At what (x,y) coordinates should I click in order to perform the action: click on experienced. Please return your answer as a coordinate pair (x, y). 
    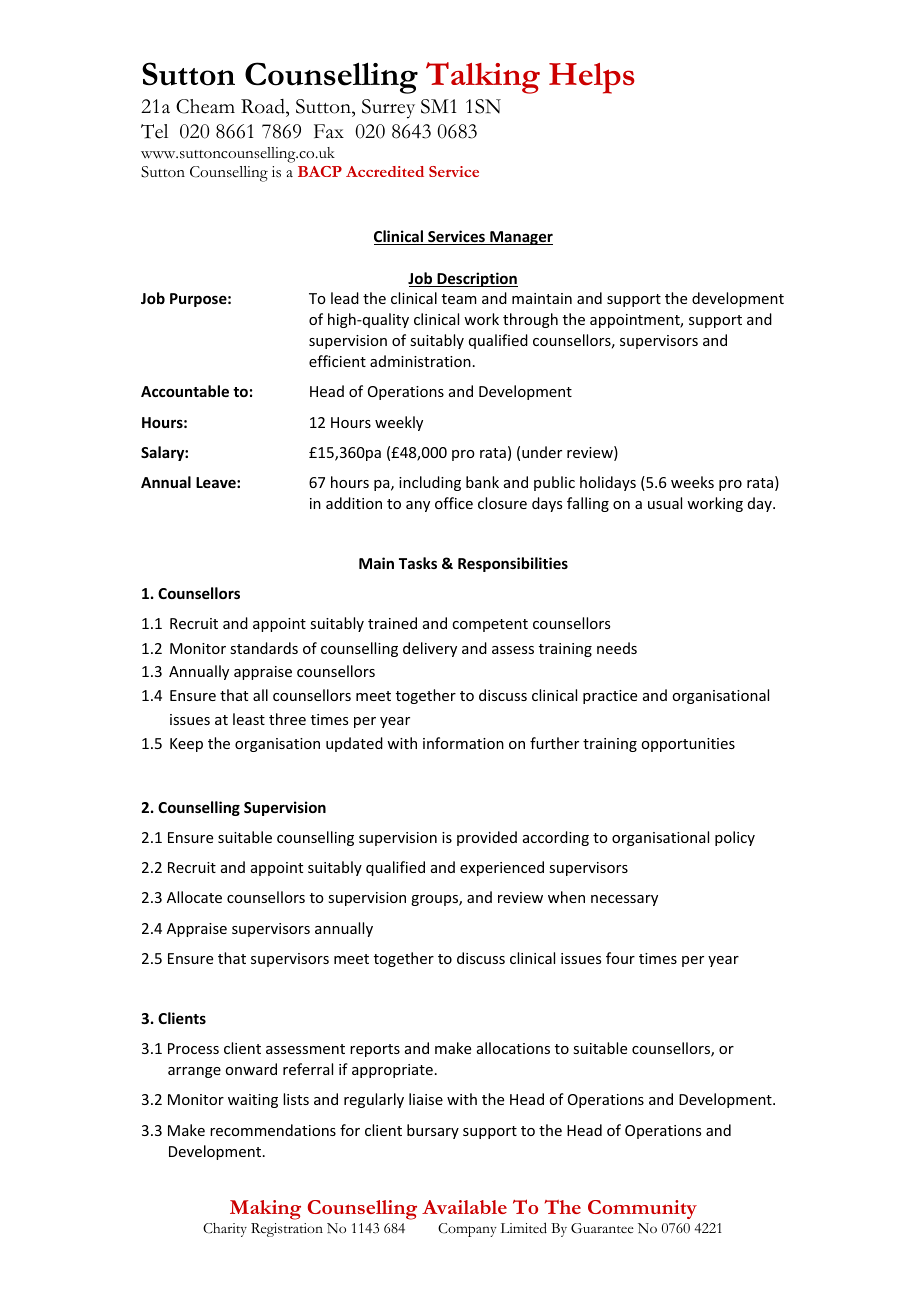
    Looking at the image, I should click on (502, 868).
